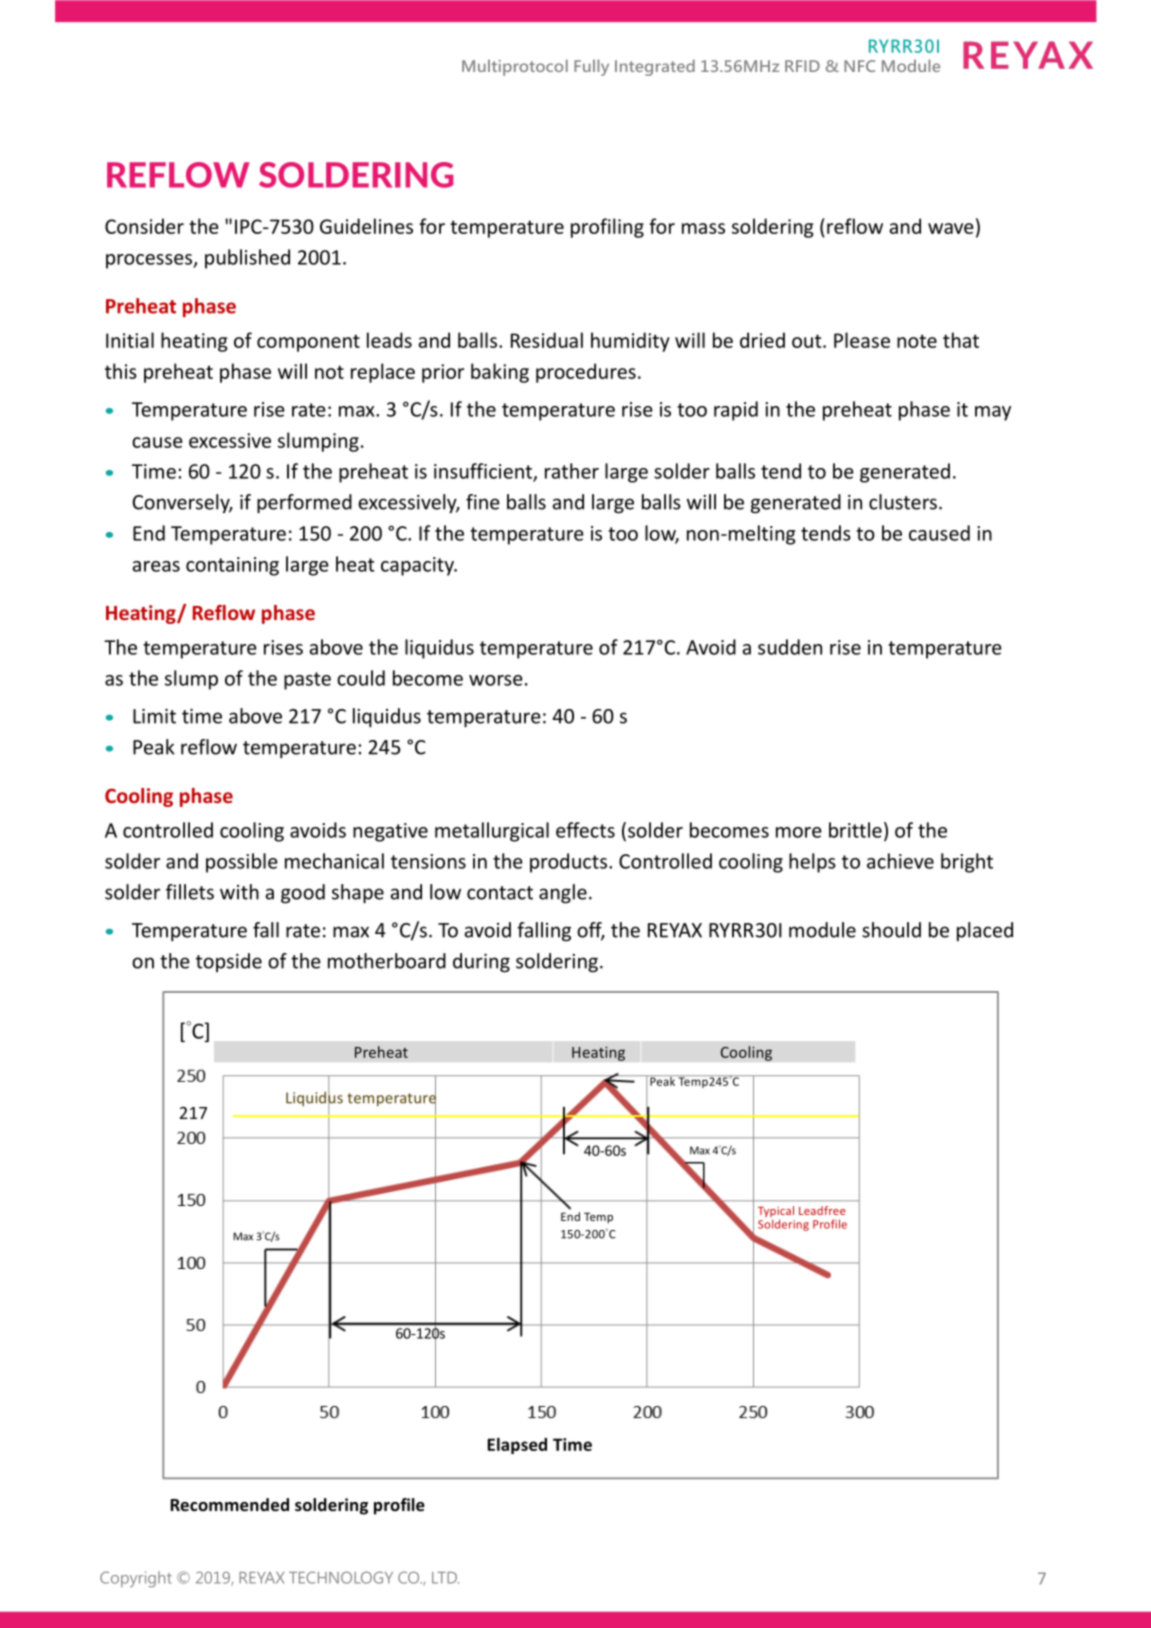  What do you see at coordinates (859, 66) in the screenshot?
I see `NFC` at bounding box center [859, 66].
